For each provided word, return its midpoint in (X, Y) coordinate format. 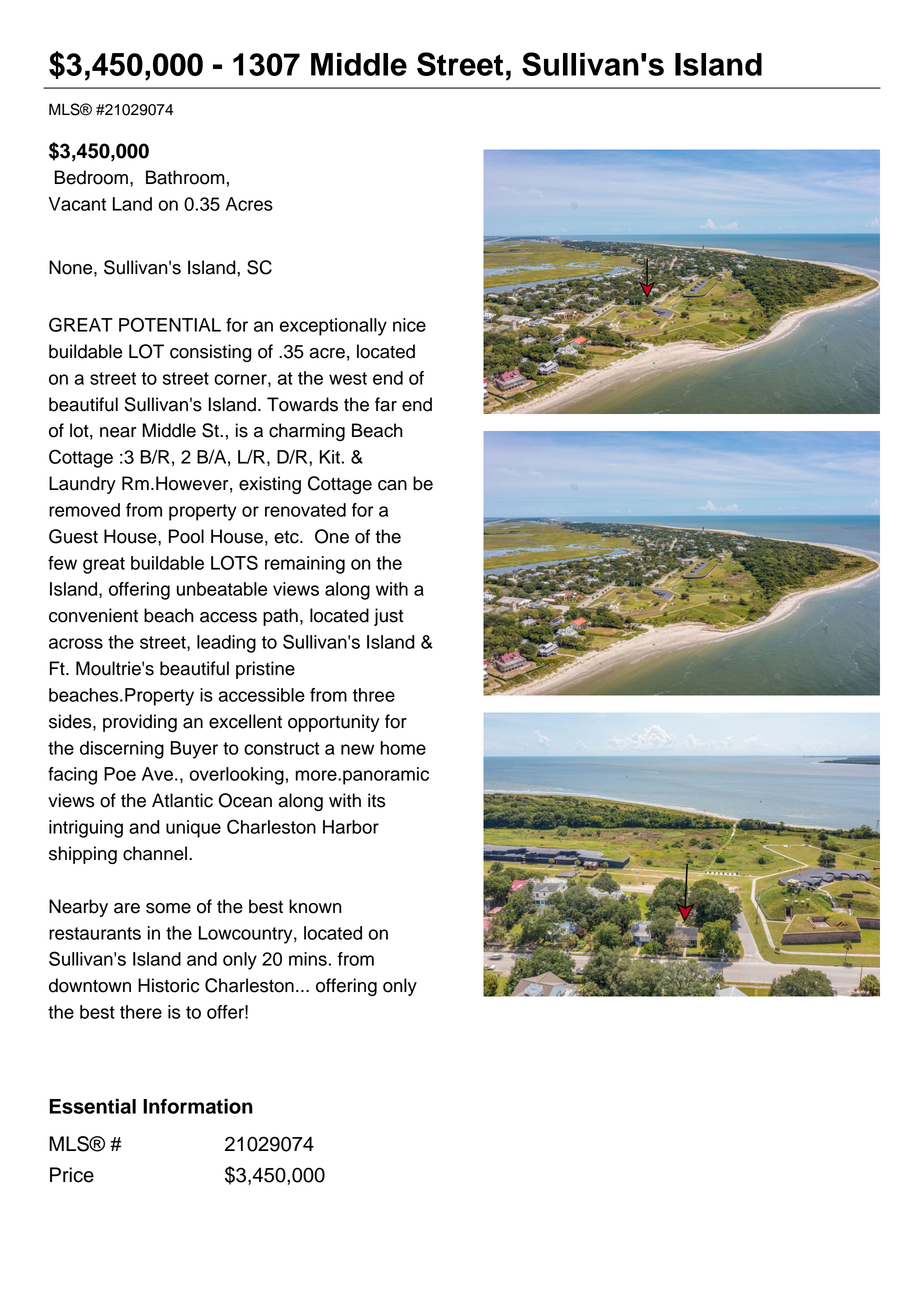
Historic (168, 985)
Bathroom (185, 177)
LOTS (234, 562)
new (357, 749)
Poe (120, 774)
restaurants (95, 933)
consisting (211, 353)
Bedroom (91, 177)
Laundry (82, 485)
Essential (92, 1106)
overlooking (236, 776)
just (388, 617)
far (386, 404)
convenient (93, 615)
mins (308, 959)
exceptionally (333, 327)
